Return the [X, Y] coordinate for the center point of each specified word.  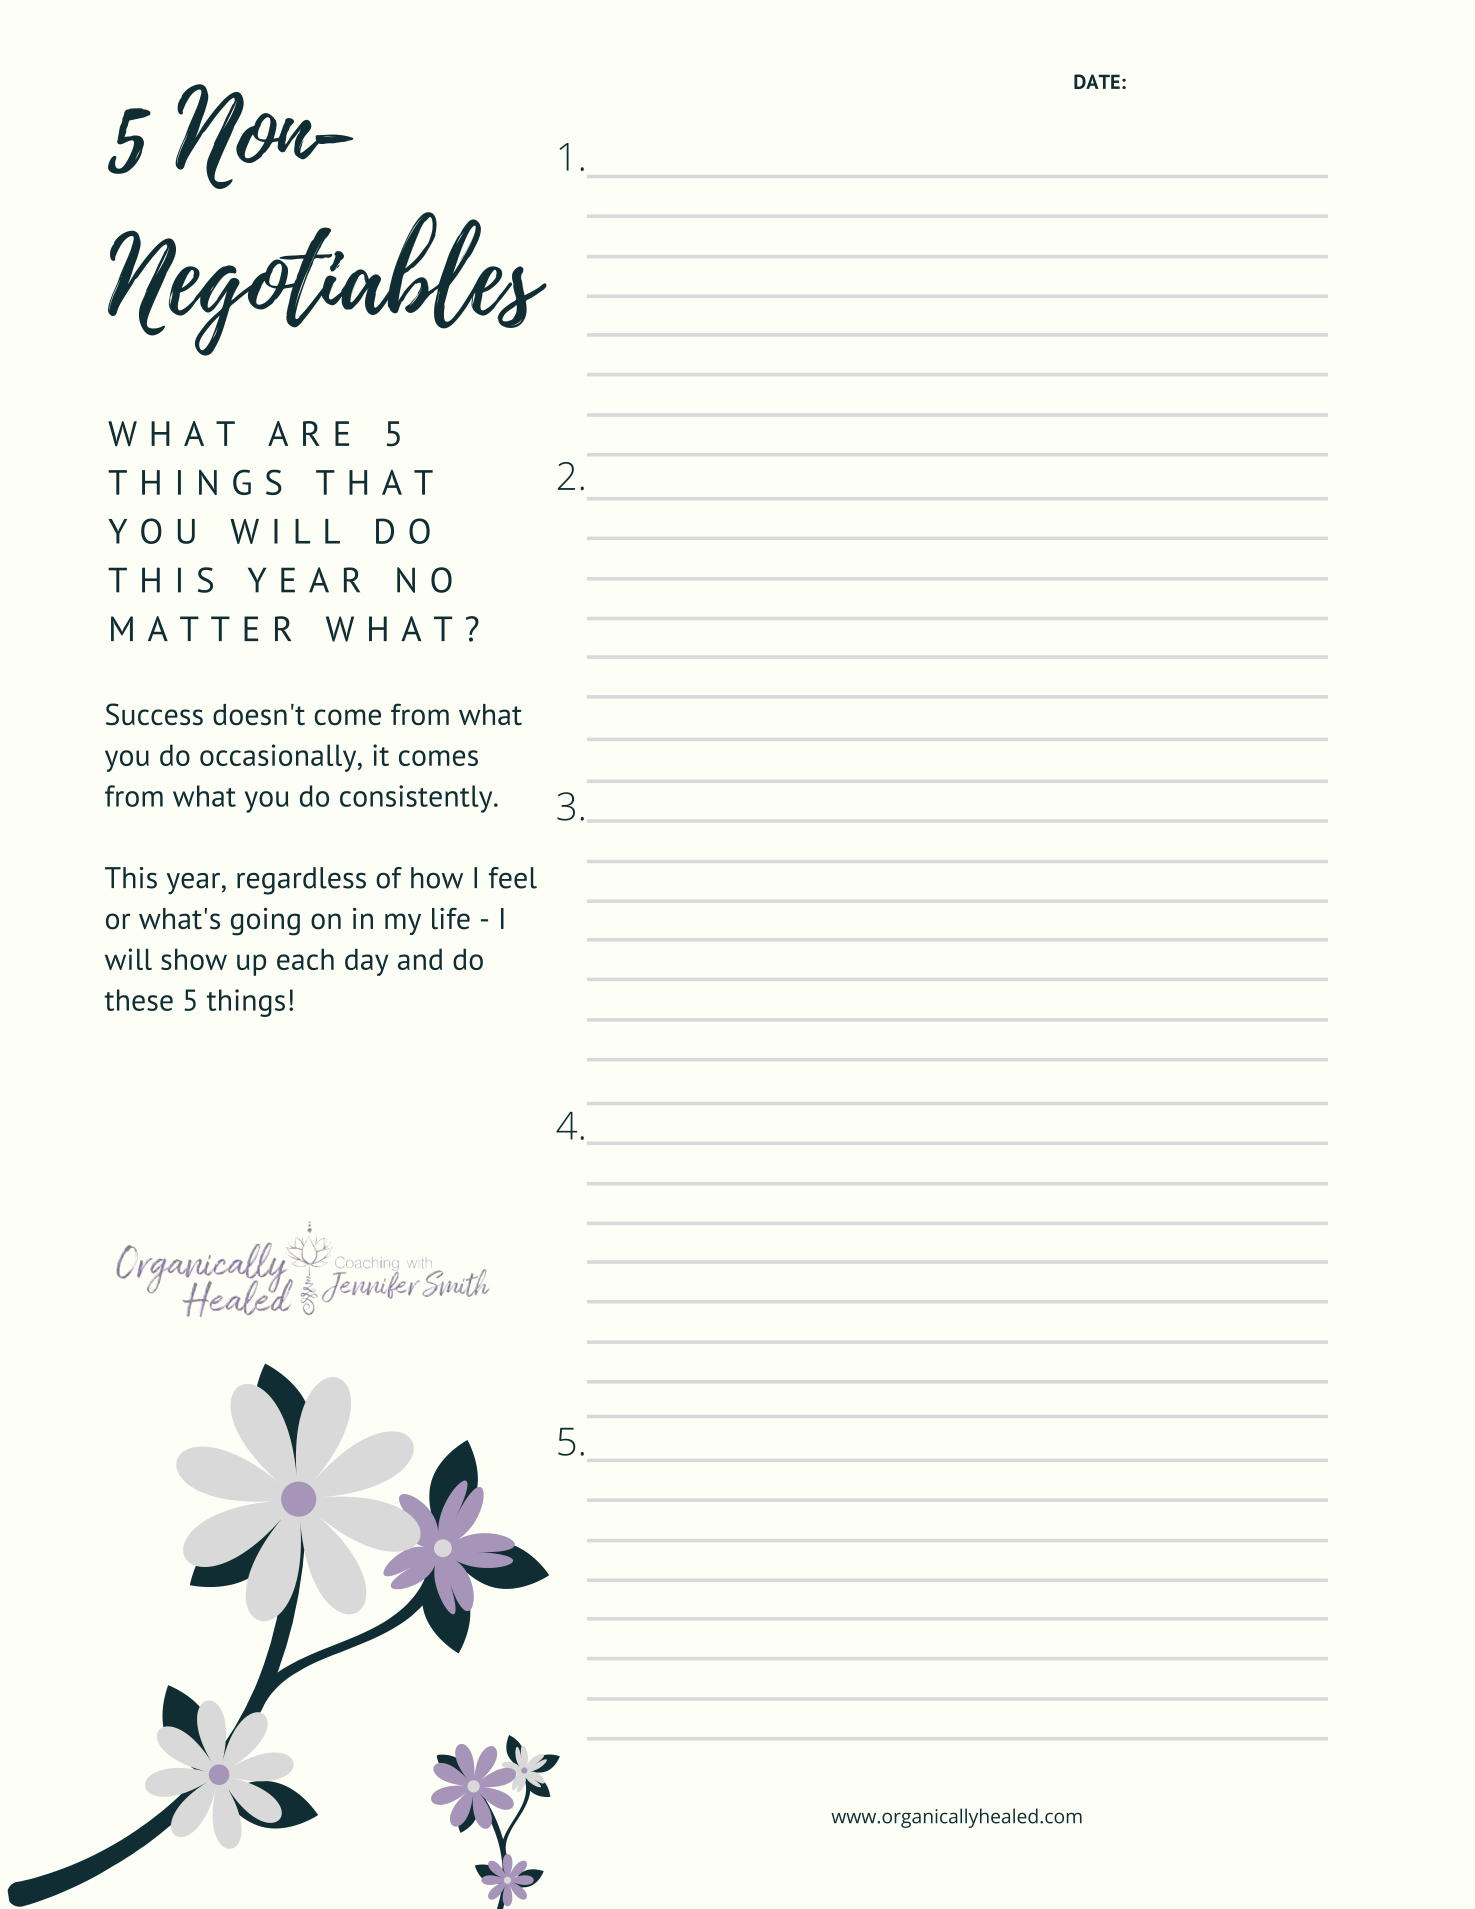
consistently [417, 799]
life [451, 918]
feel [513, 878]
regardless [301, 881]
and [420, 959]
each [305, 959]
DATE [1097, 81]
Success [154, 714]
